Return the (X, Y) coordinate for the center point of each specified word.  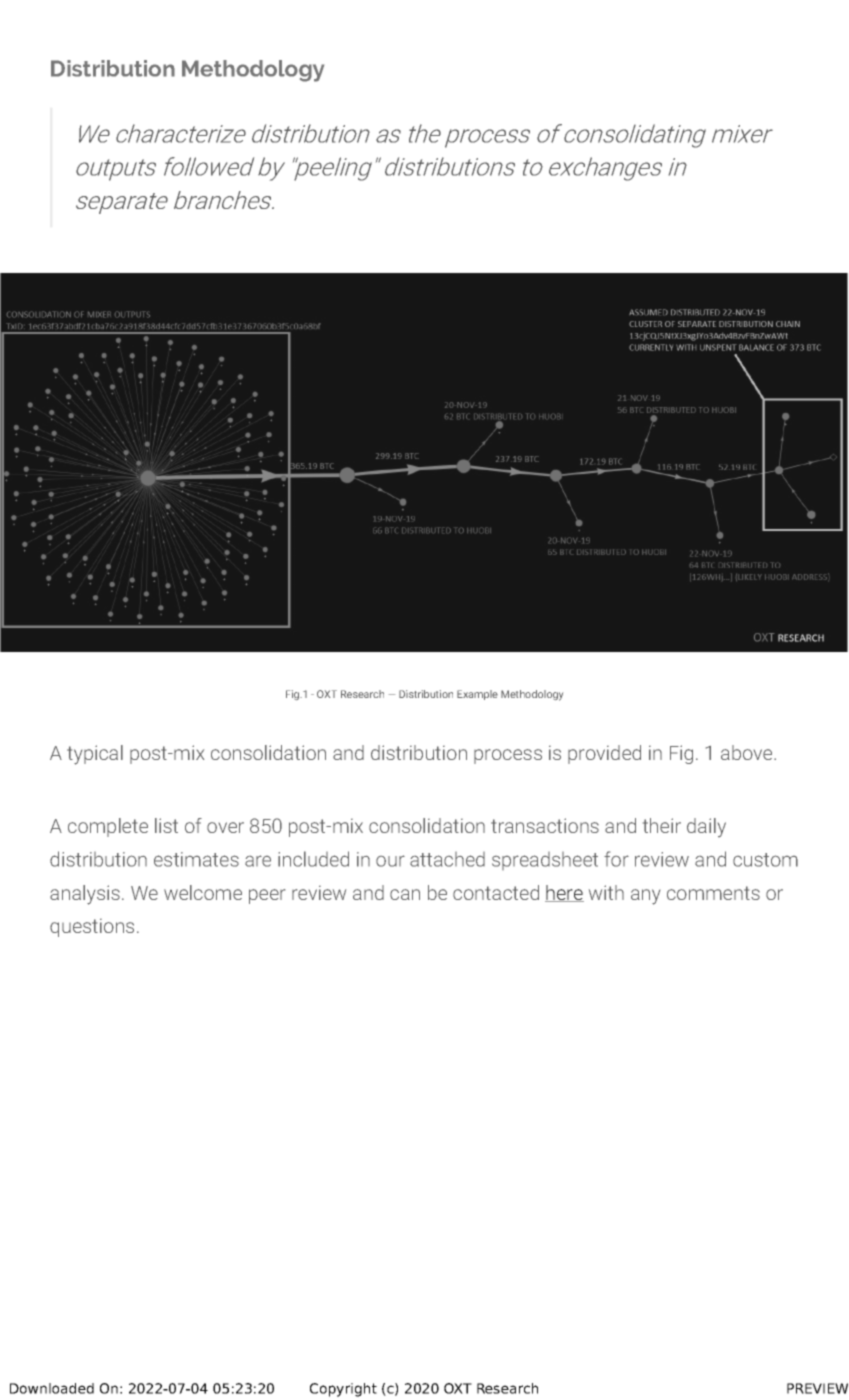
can (405, 894)
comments (713, 893)
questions (92, 928)
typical (95, 755)
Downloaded (52, 1388)
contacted (496, 892)
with (606, 892)
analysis (85, 895)
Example (477, 695)
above (748, 752)
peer (267, 896)
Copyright (343, 1390)
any (645, 897)
